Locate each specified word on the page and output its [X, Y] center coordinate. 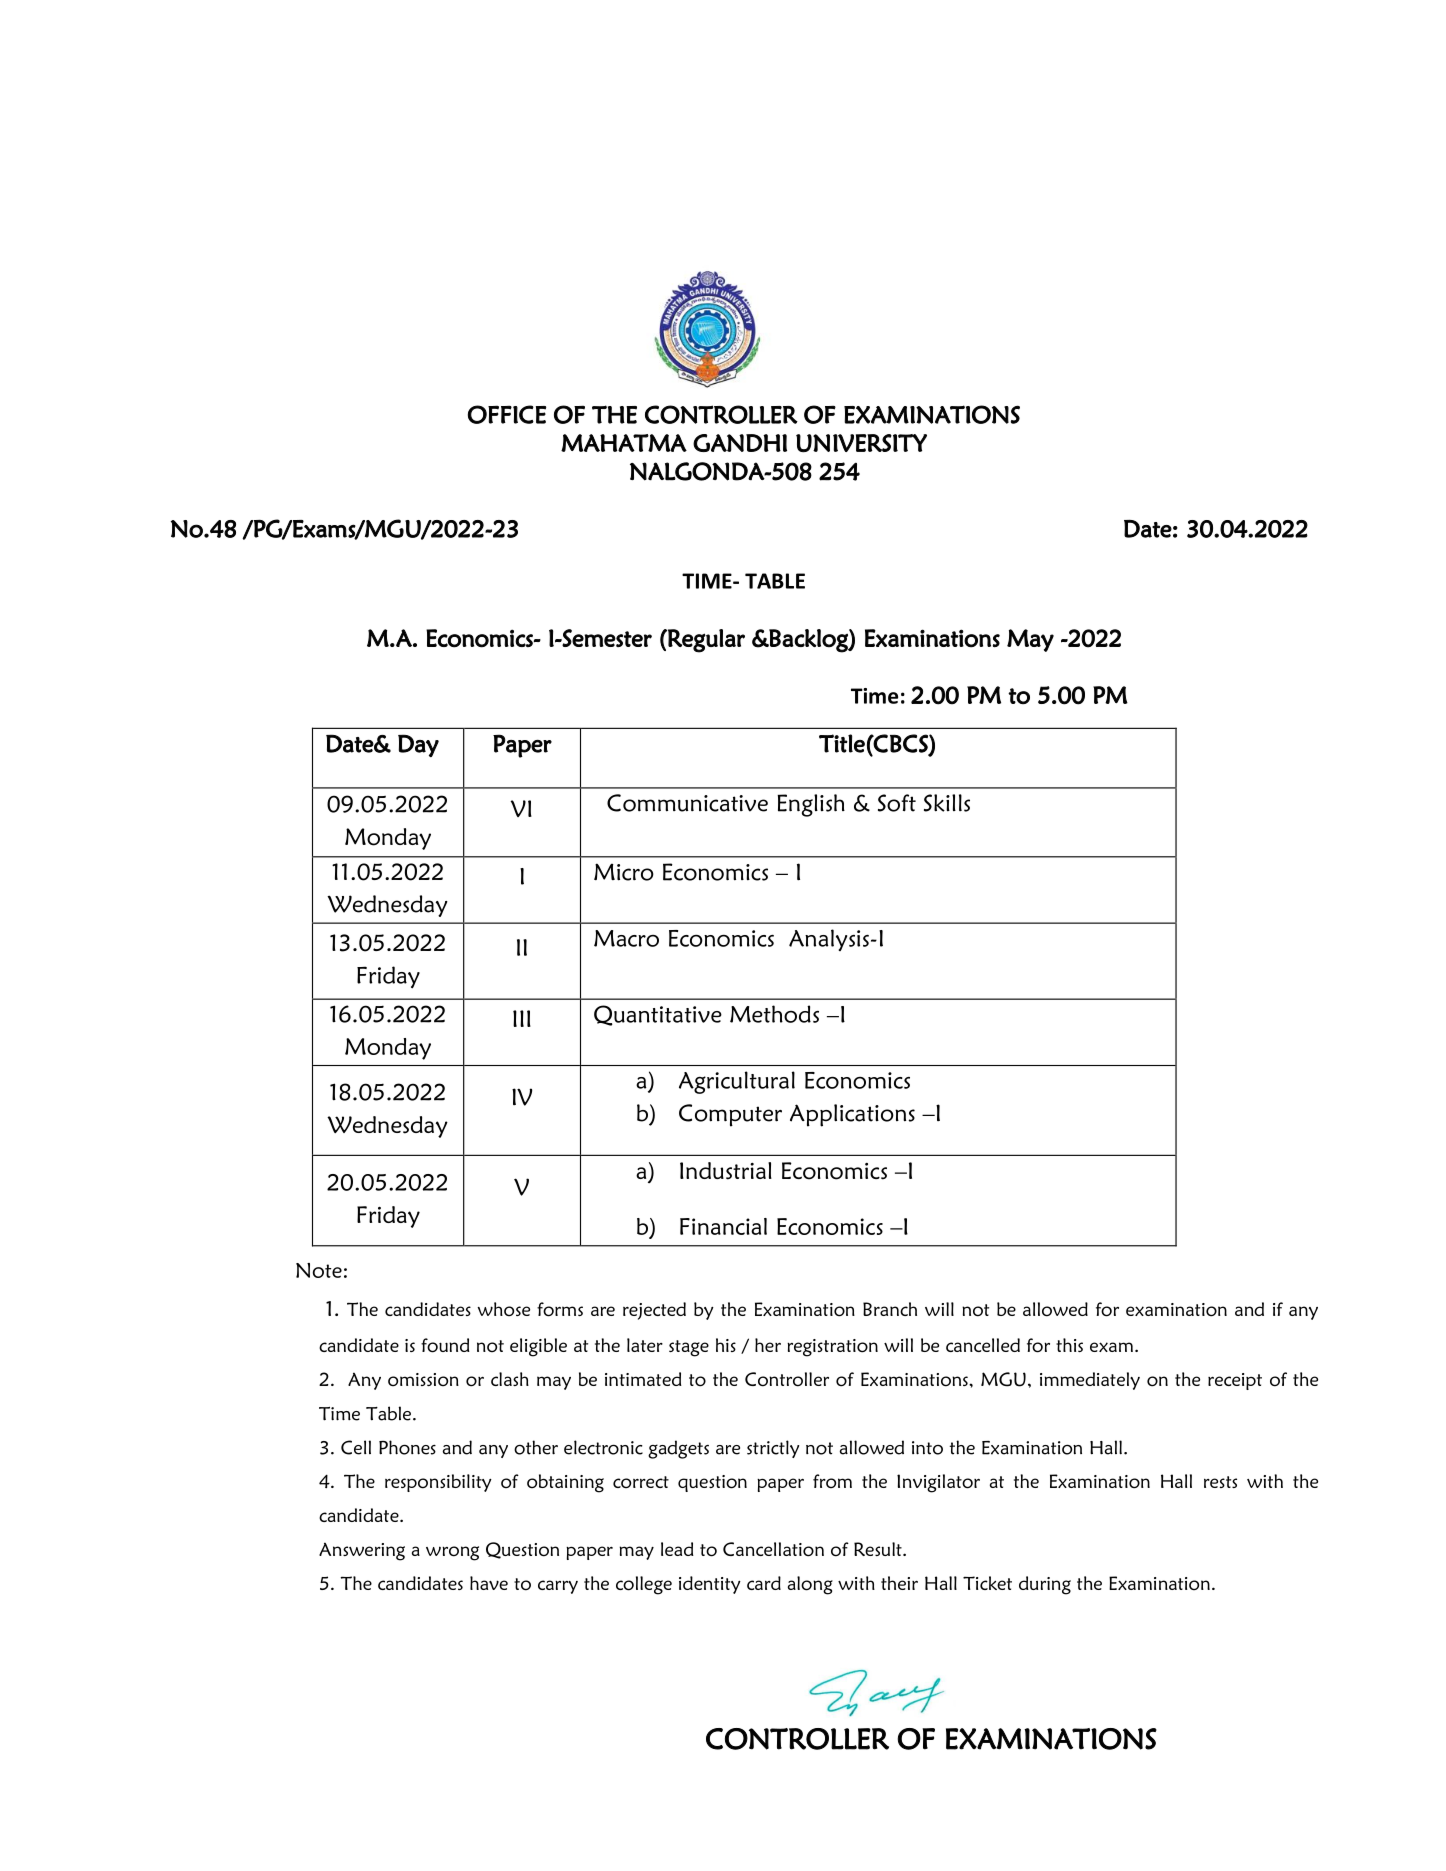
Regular [705, 641]
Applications [852, 1115]
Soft [897, 803]
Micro [624, 872]
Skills [947, 803]
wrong [452, 1553]
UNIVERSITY [861, 443]
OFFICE [507, 414]
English [811, 805]
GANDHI [740, 443]
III [522, 1018]
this [1069, 1345]
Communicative [687, 803]
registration [832, 1348]
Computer [730, 1115]
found [445, 1345]
